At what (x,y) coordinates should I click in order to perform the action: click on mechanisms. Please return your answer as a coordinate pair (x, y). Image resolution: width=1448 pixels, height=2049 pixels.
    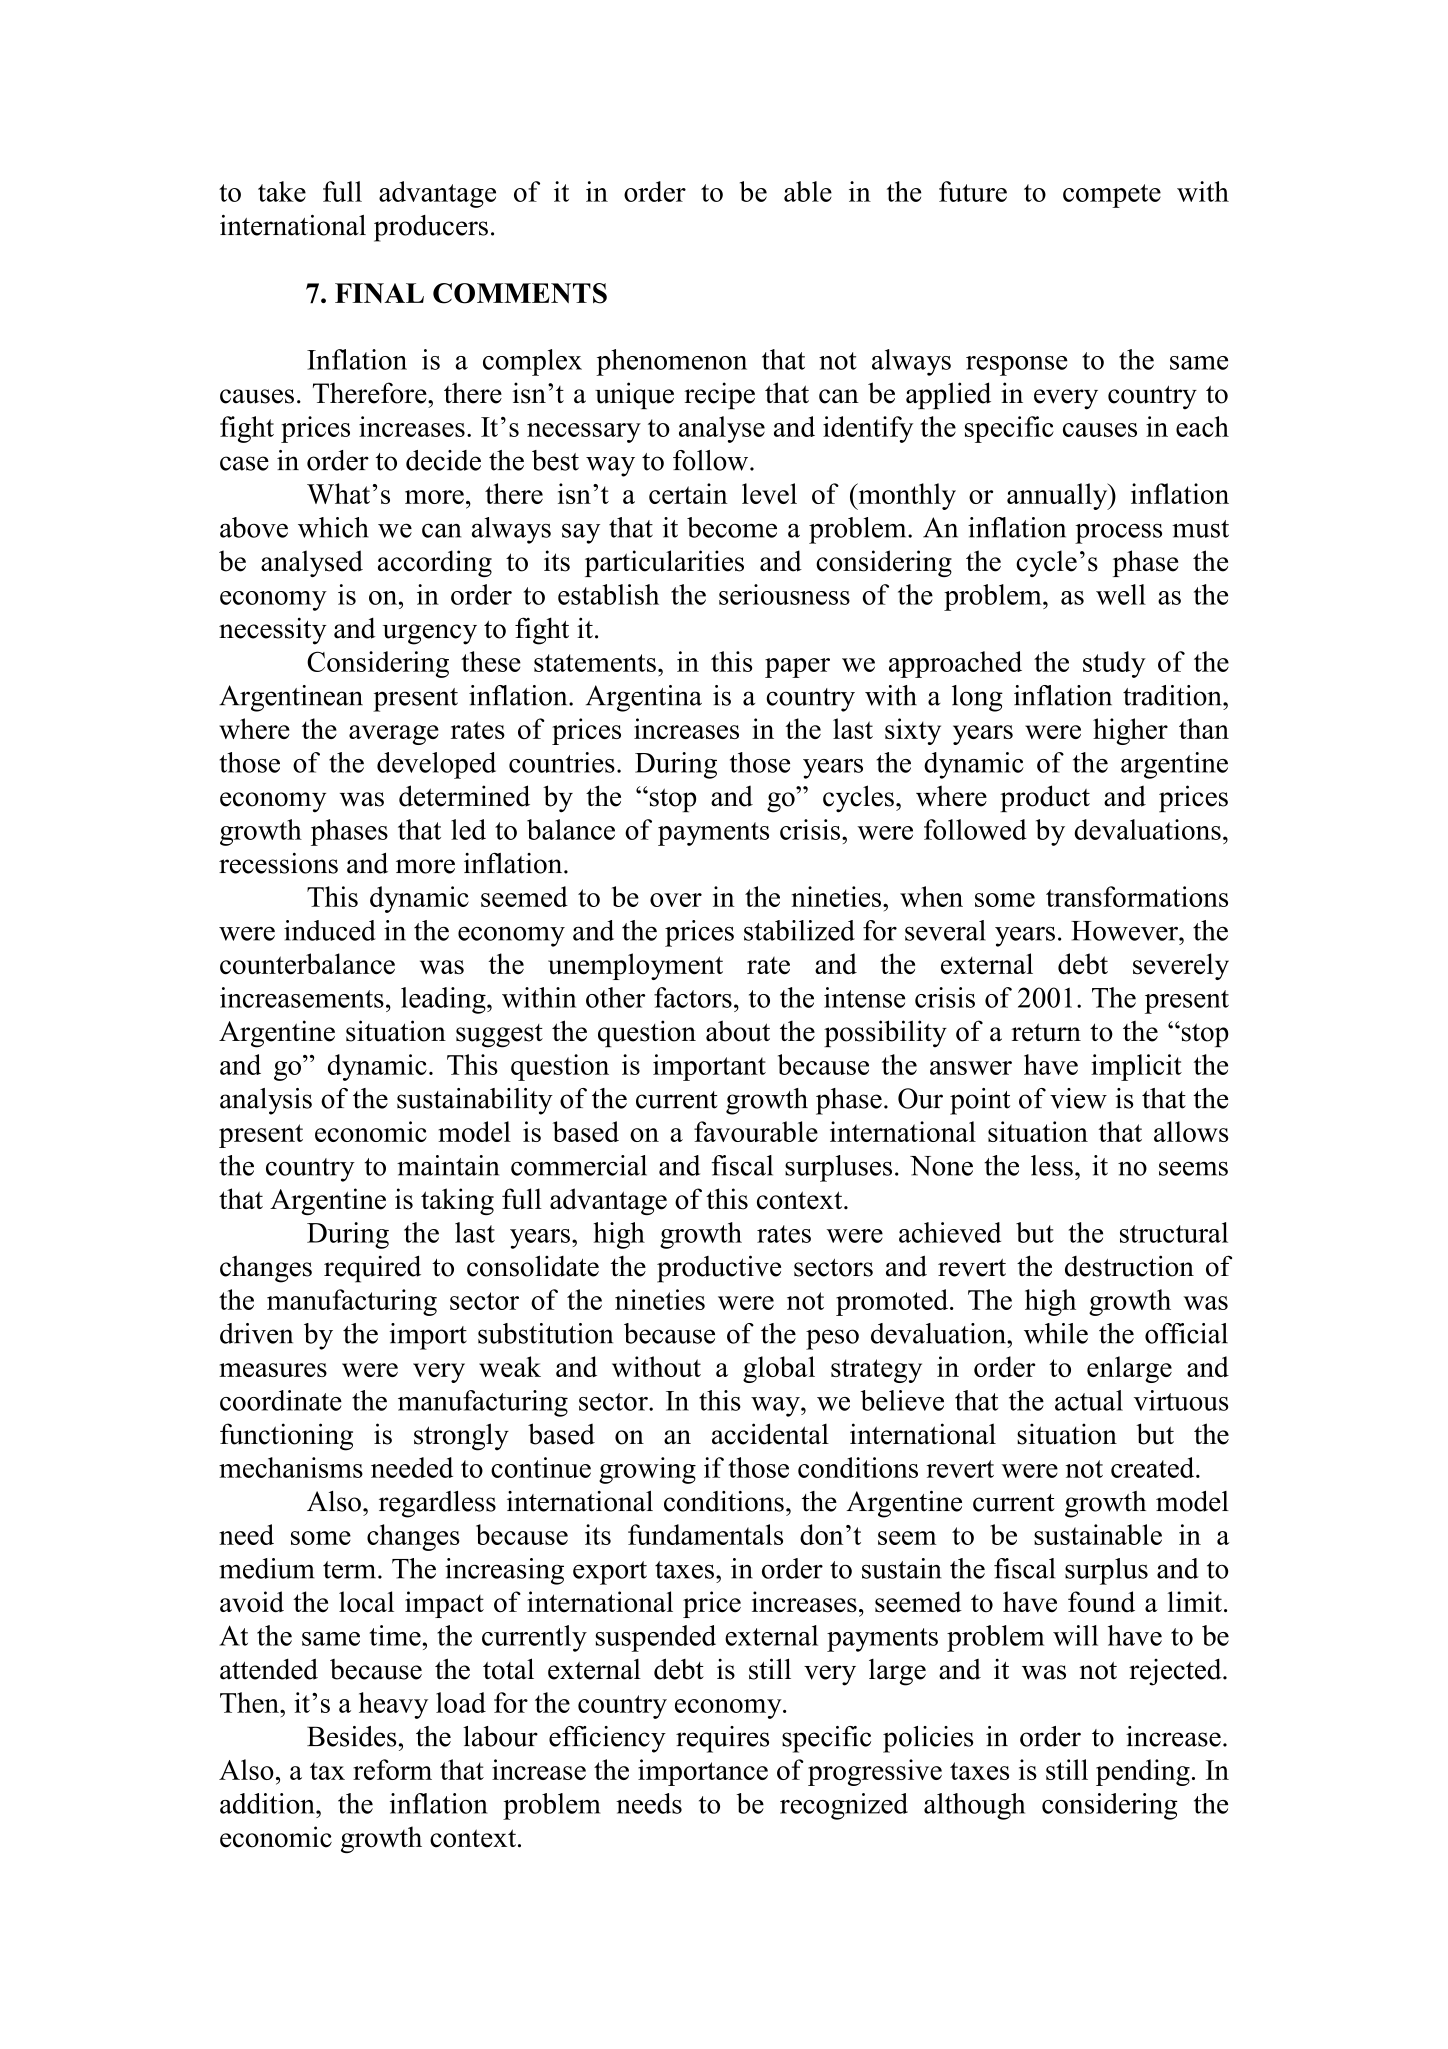
    Looking at the image, I should click on (291, 1467).
